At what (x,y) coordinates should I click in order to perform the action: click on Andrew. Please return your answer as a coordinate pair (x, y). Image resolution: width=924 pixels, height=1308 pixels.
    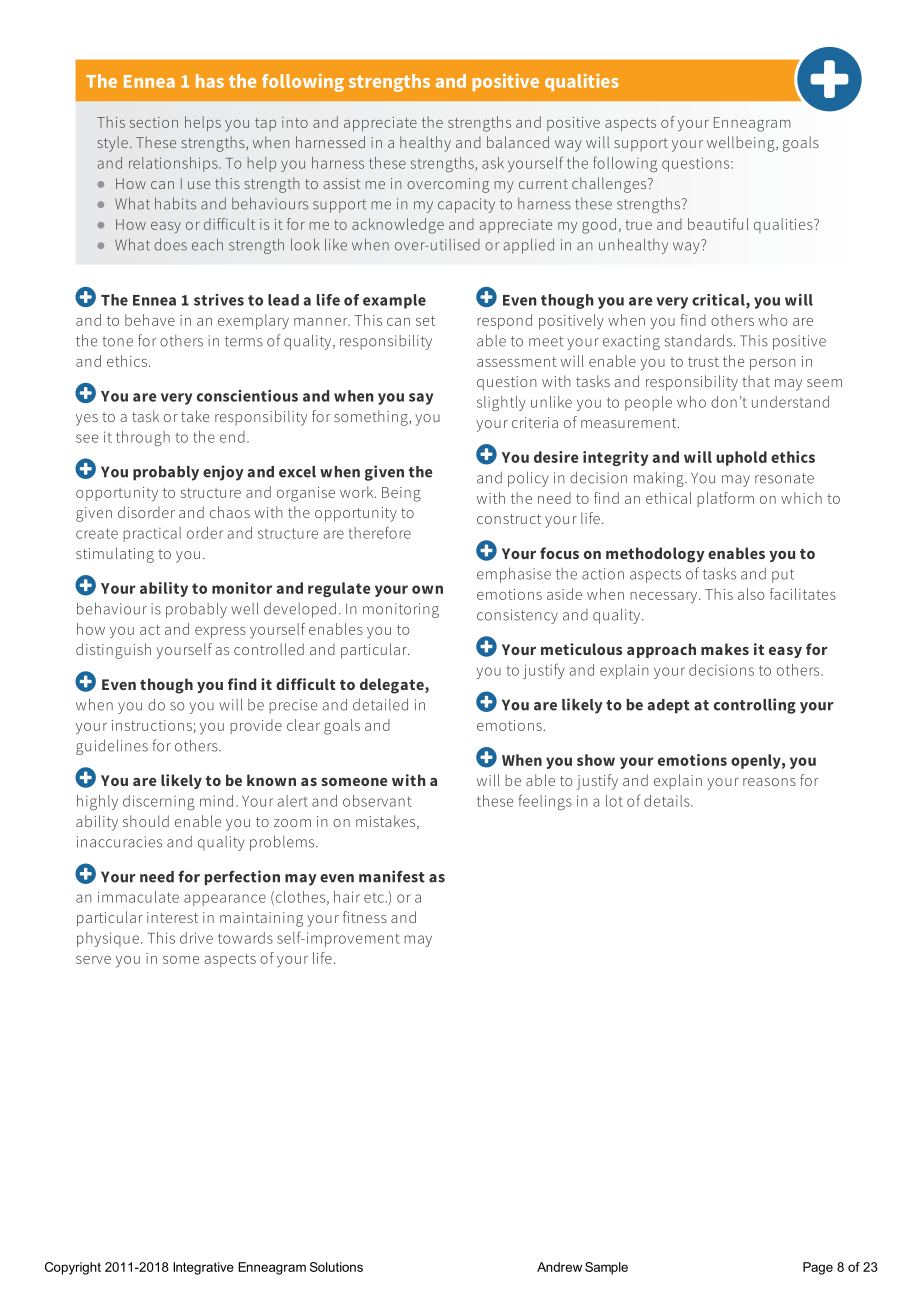
    Looking at the image, I should click on (559, 1267).
